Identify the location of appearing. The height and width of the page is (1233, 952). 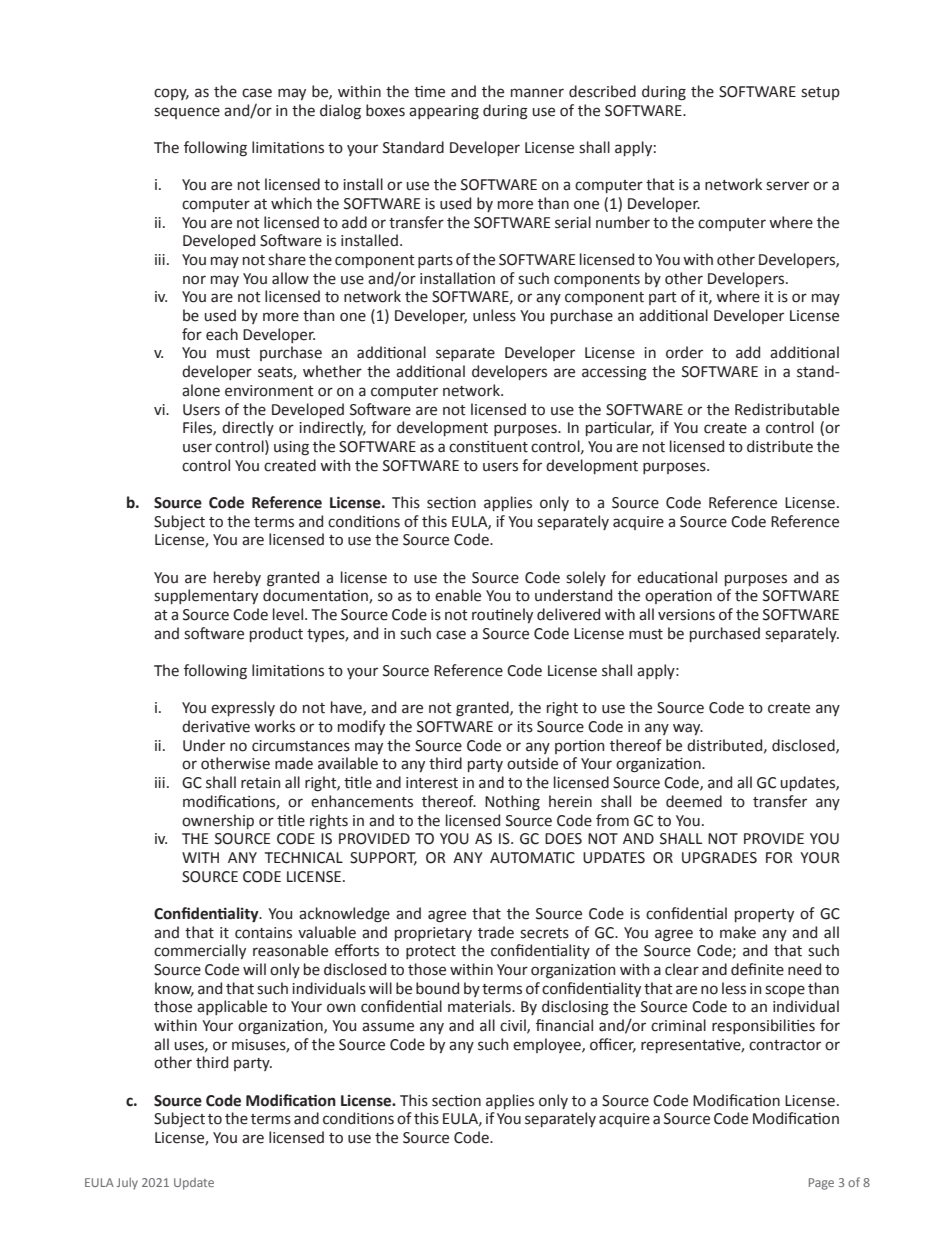
(444, 112).
